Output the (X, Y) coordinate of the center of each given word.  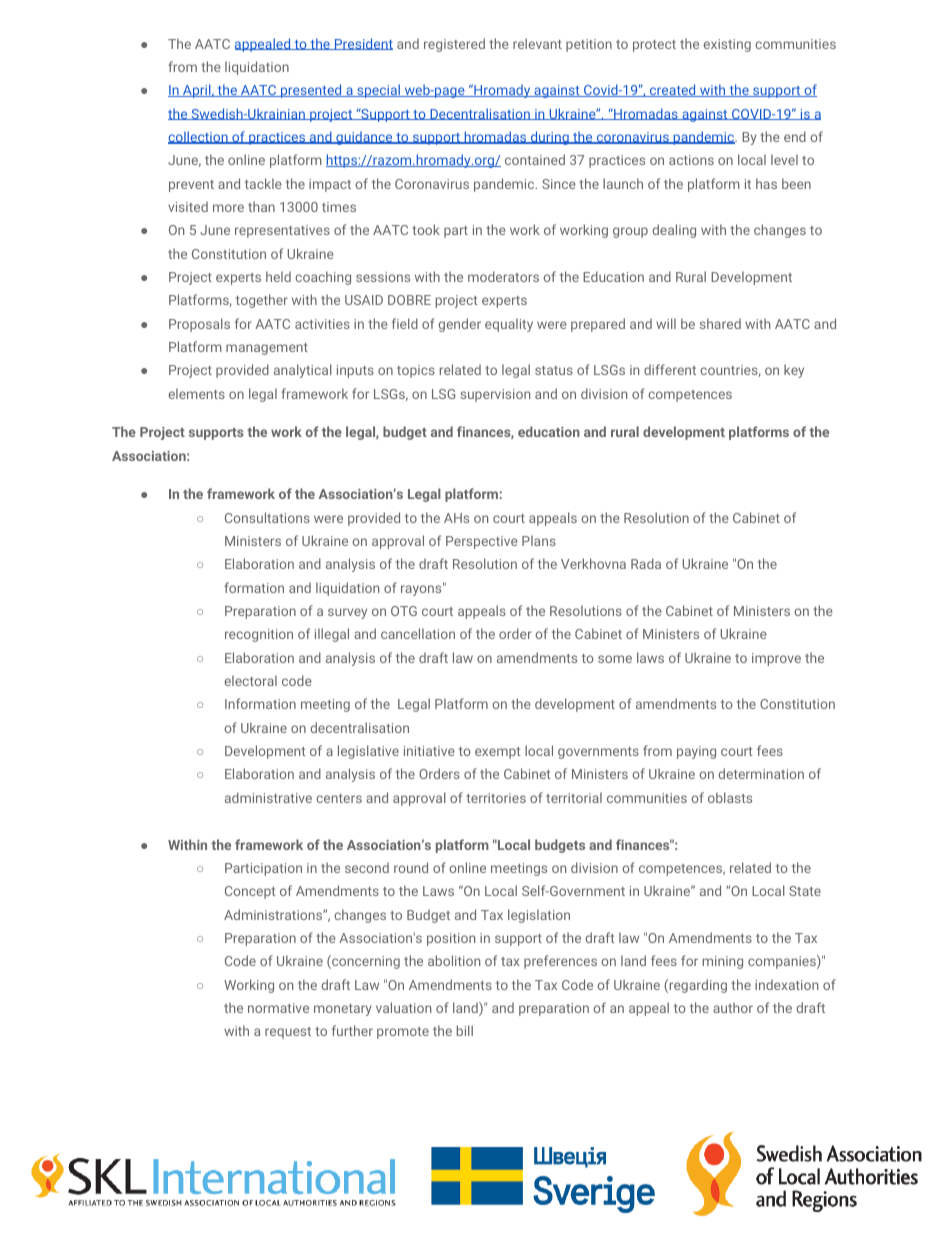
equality (509, 325)
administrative (268, 797)
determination (761, 773)
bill (465, 1030)
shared (720, 323)
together (262, 301)
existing (727, 45)
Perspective (482, 542)
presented (311, 91)
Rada (646, 563)
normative (278, 1008)
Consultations (267, 517)
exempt (498, 753)
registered (454, 45)
